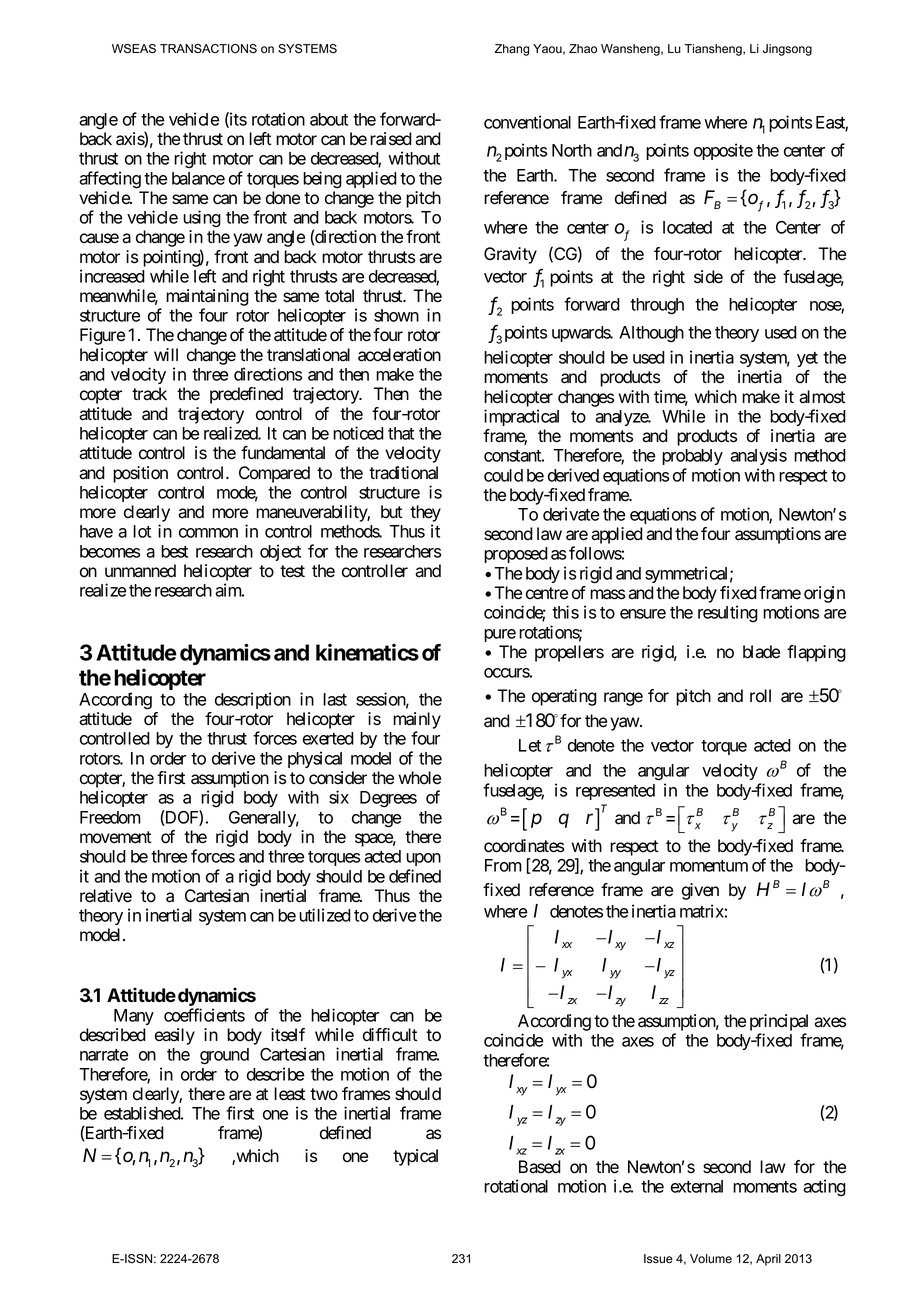 Image resolution: width=924 pixels, height=1308 pixels. I want to click on TRANSACTIONS, so click(208, 49).
